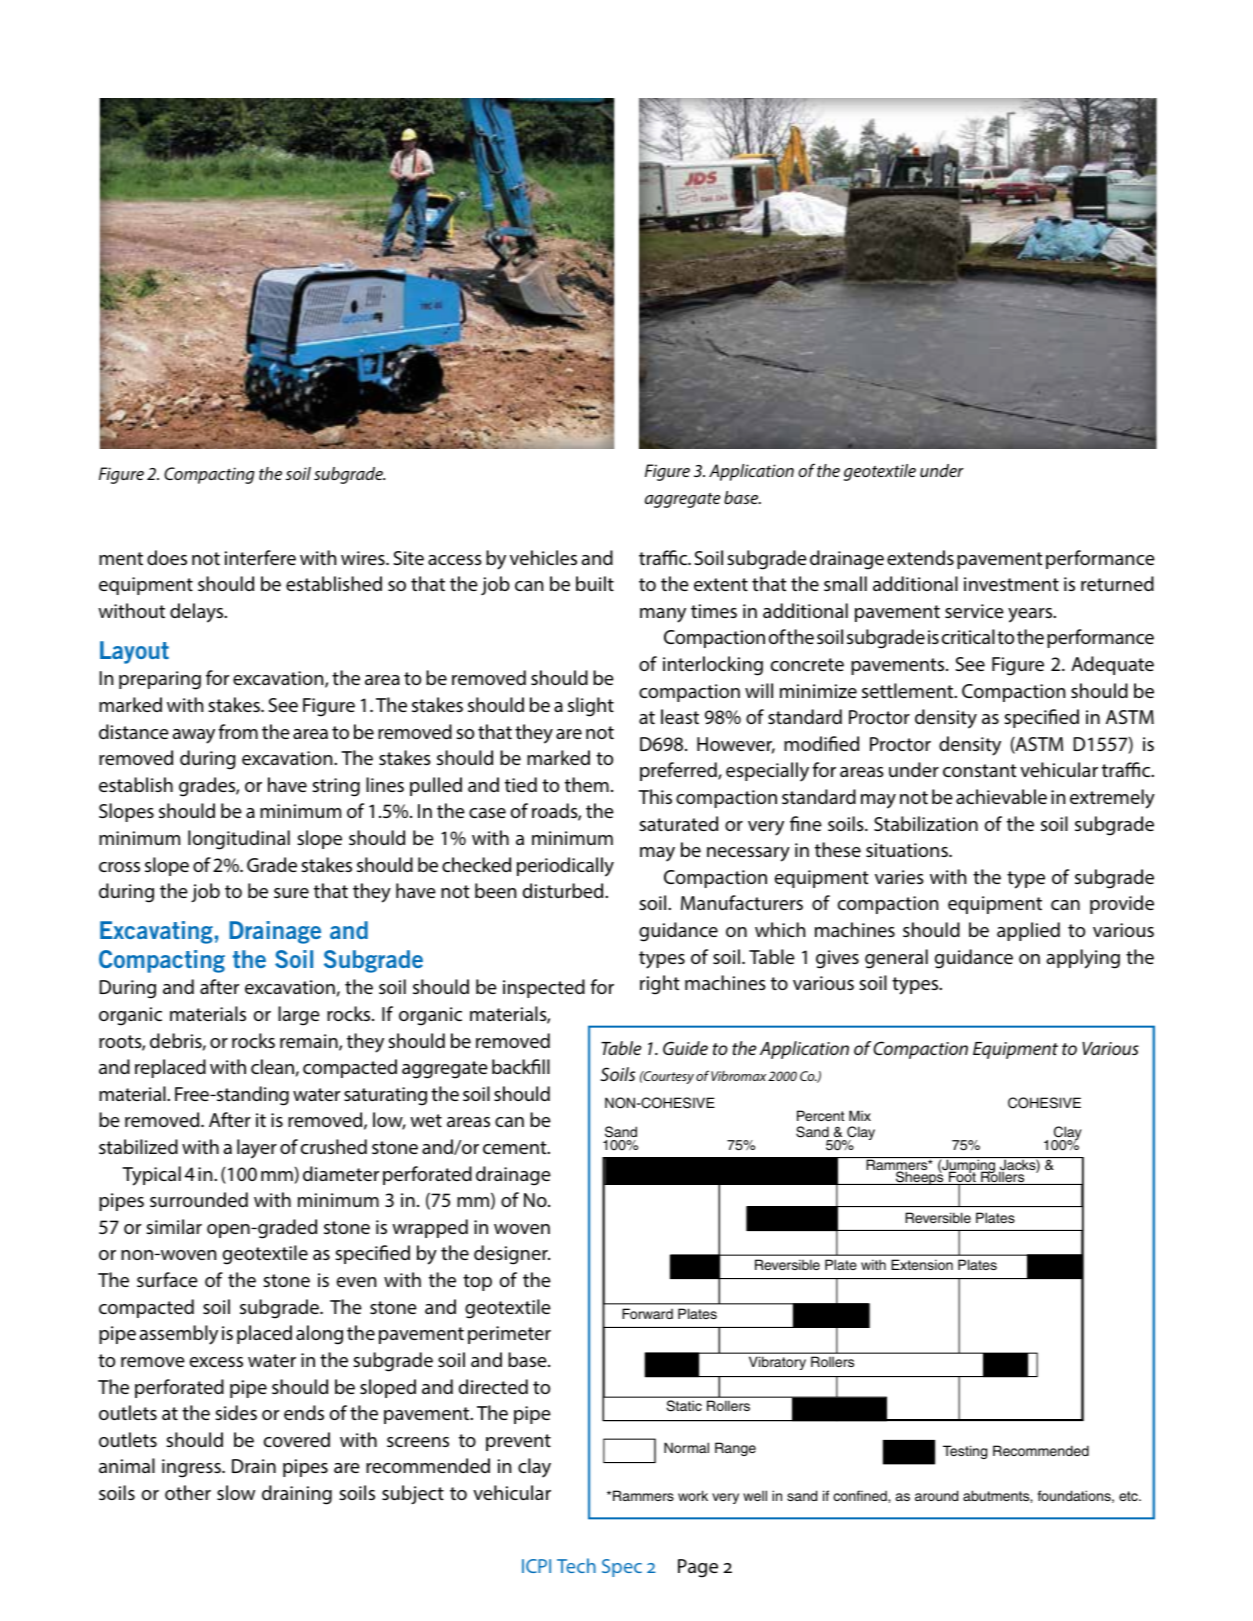  Describe the element at coordinates (647, 1313) in the page. I see `Forward` at that location.
